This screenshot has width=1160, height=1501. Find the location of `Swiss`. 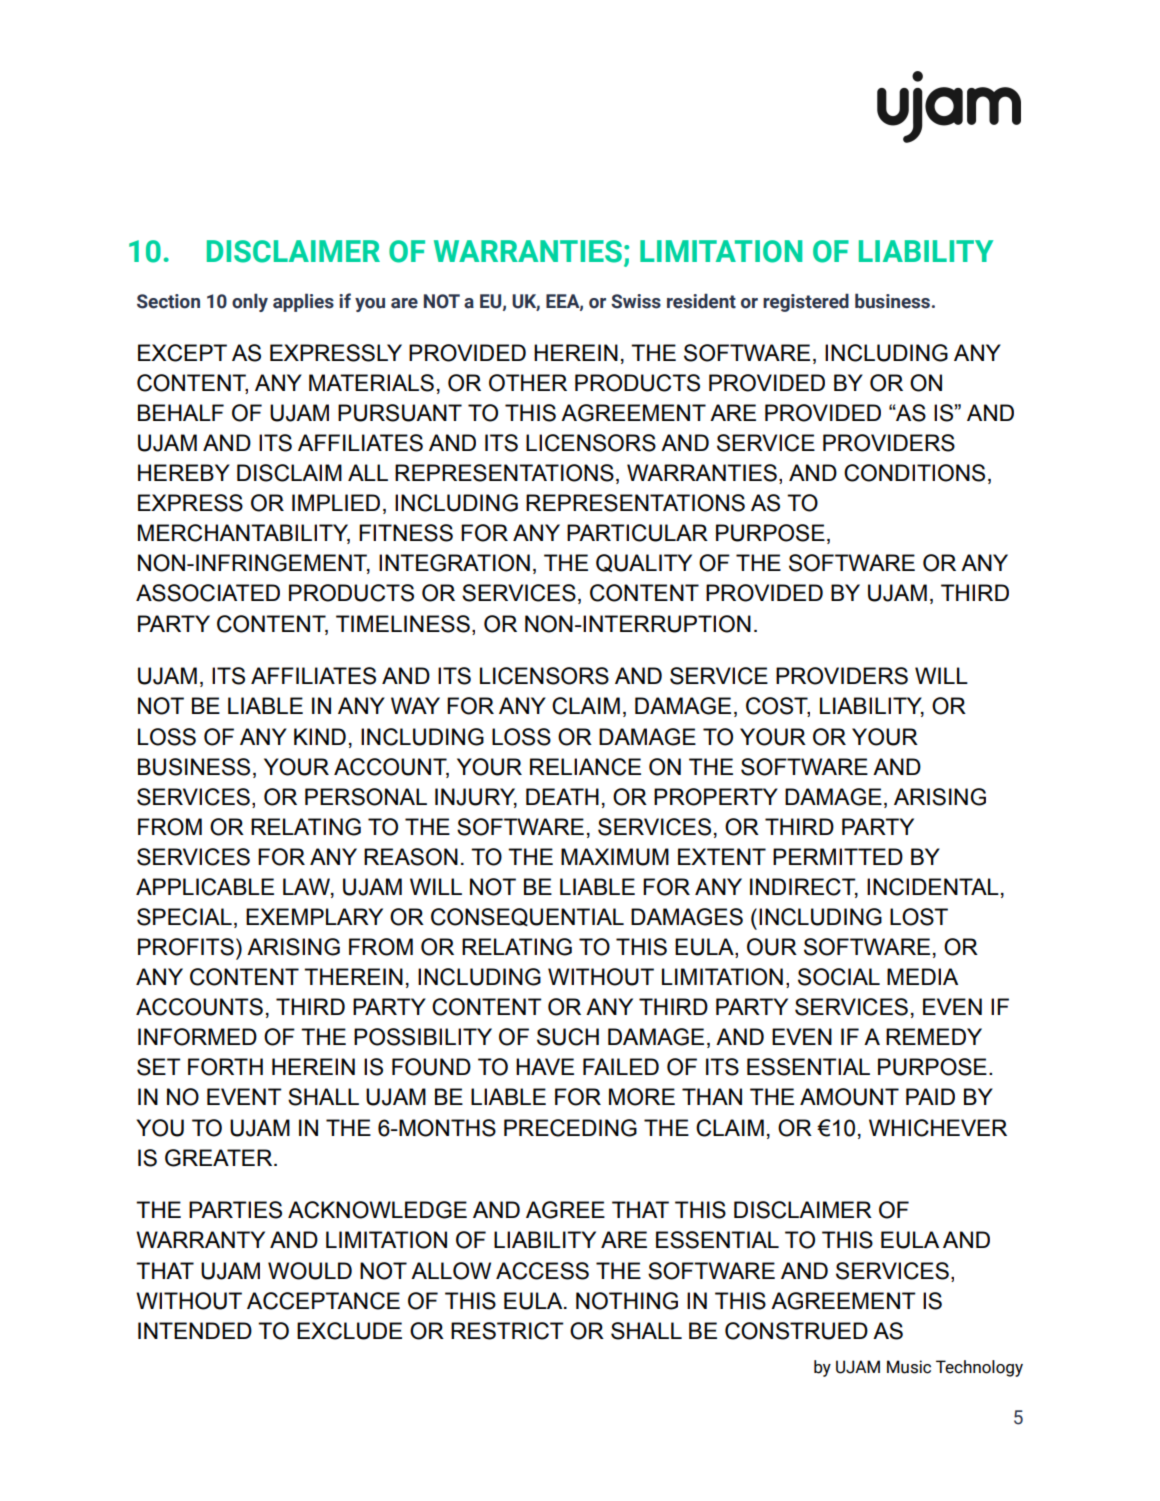

Swiss is located at coordinates (636, 301).
